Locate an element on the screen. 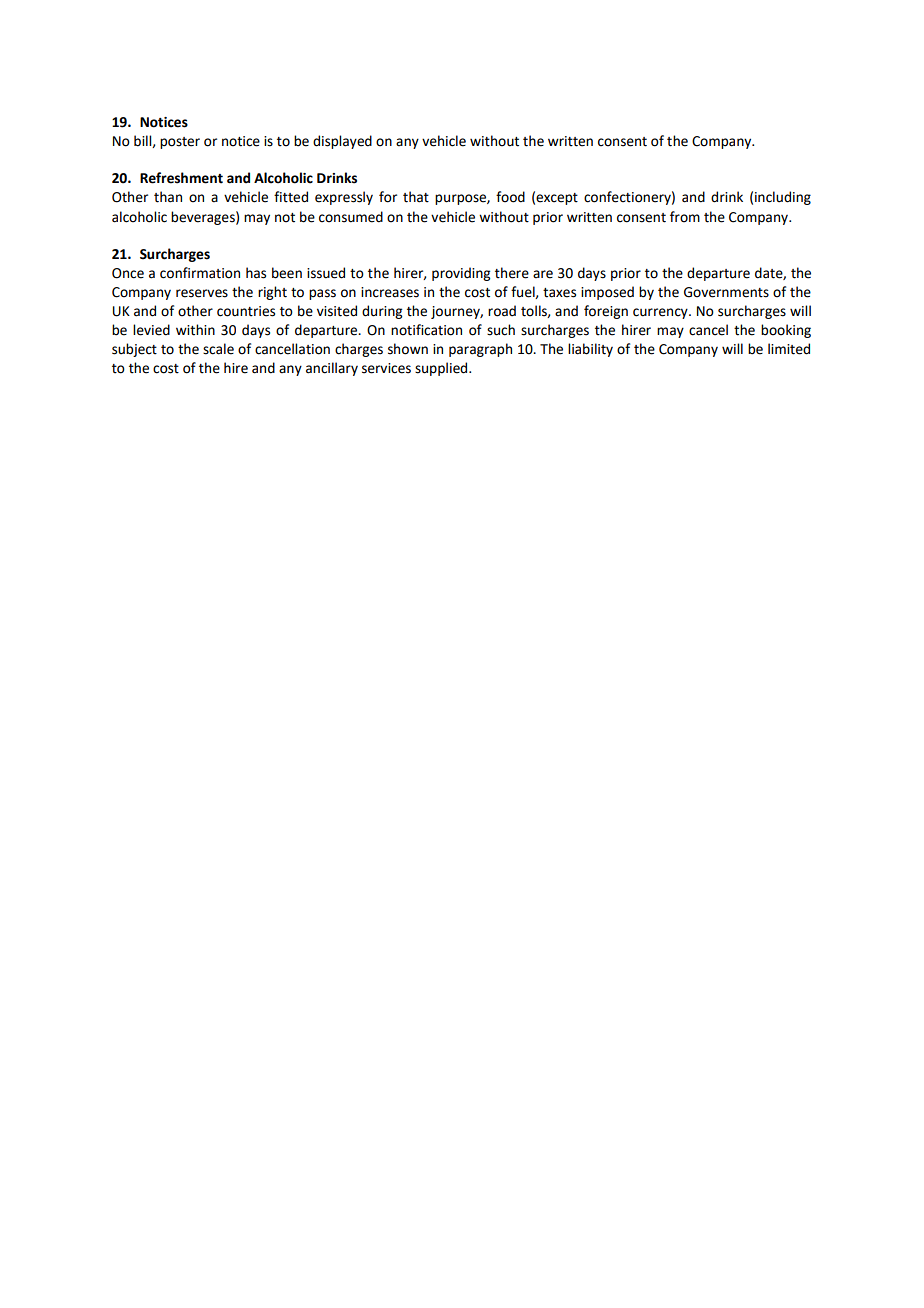 The width and height of the screenshot is (924, 1308). including is located at coordinates (783, 198).
